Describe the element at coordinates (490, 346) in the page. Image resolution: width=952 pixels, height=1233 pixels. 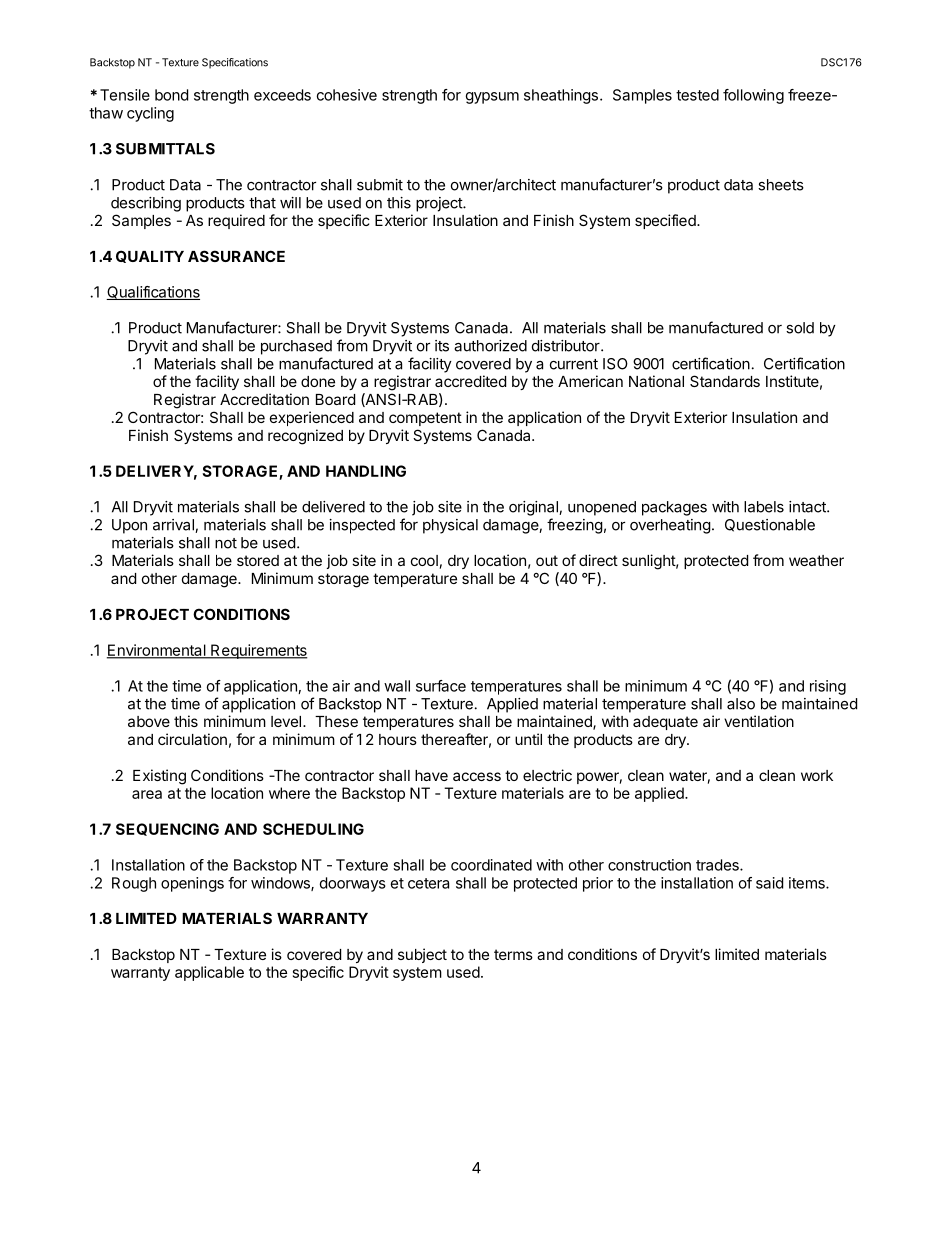
I see `authorized` at that location.
